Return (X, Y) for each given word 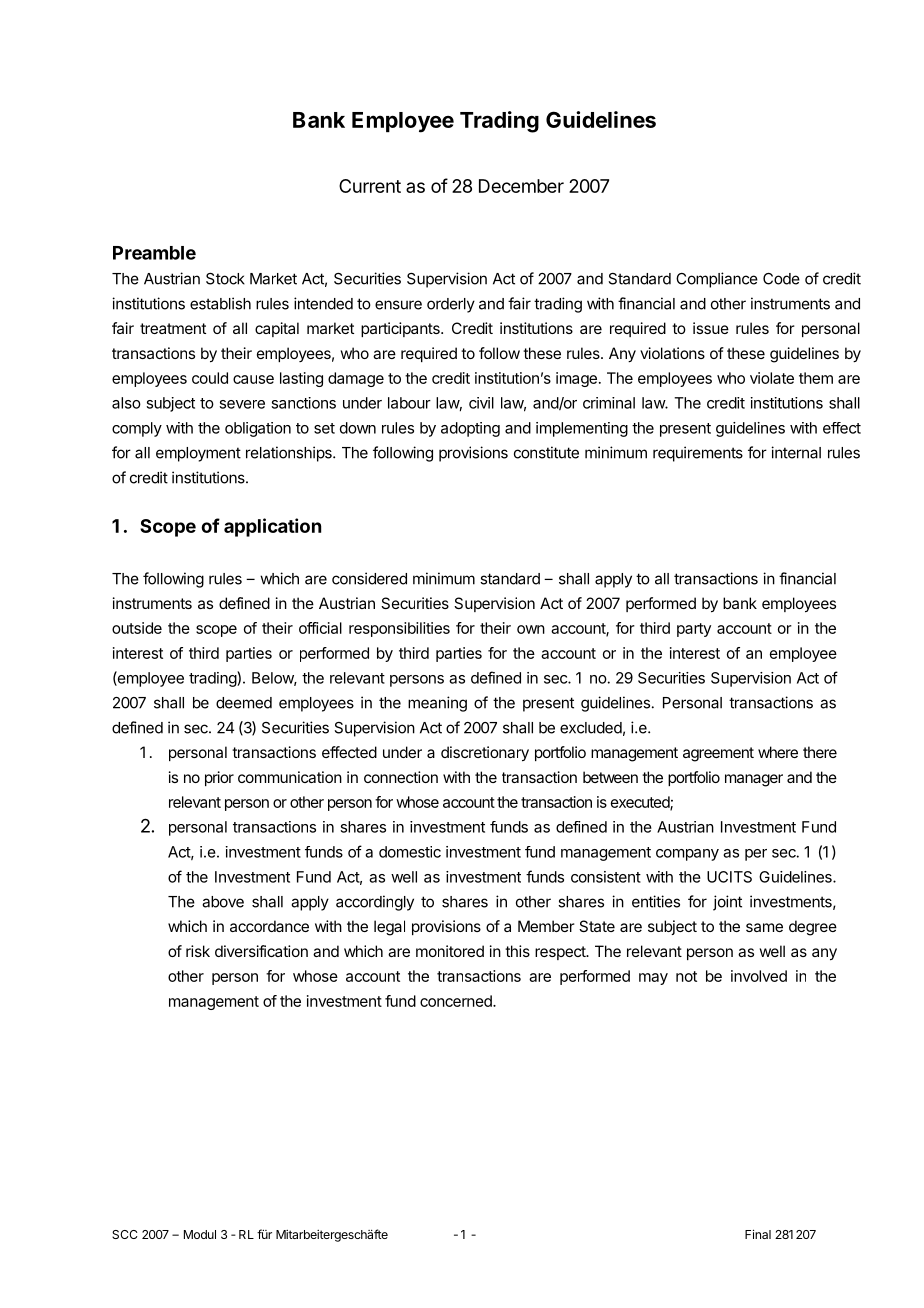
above (223, 902)
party (694, 630)
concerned (457, 1001)
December (521, 186)
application (272, 527)
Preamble (154, 253)
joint (727, 903)
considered (369, 578)
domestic (410, 852)
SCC (124, 1234)
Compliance (717, 280)
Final (758, 1234)
